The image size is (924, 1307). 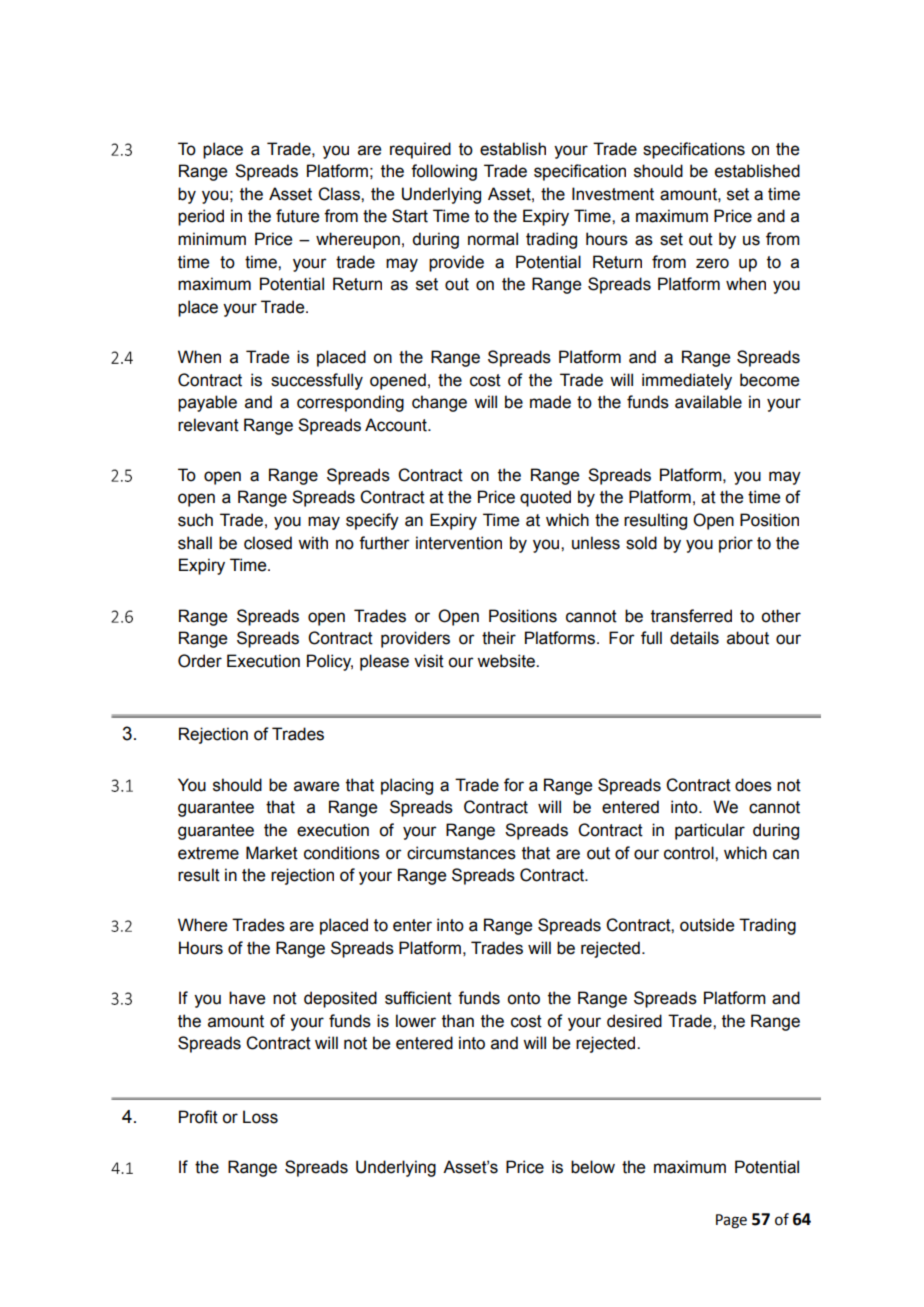 I want to click on details, so click(x=694, y=638).
